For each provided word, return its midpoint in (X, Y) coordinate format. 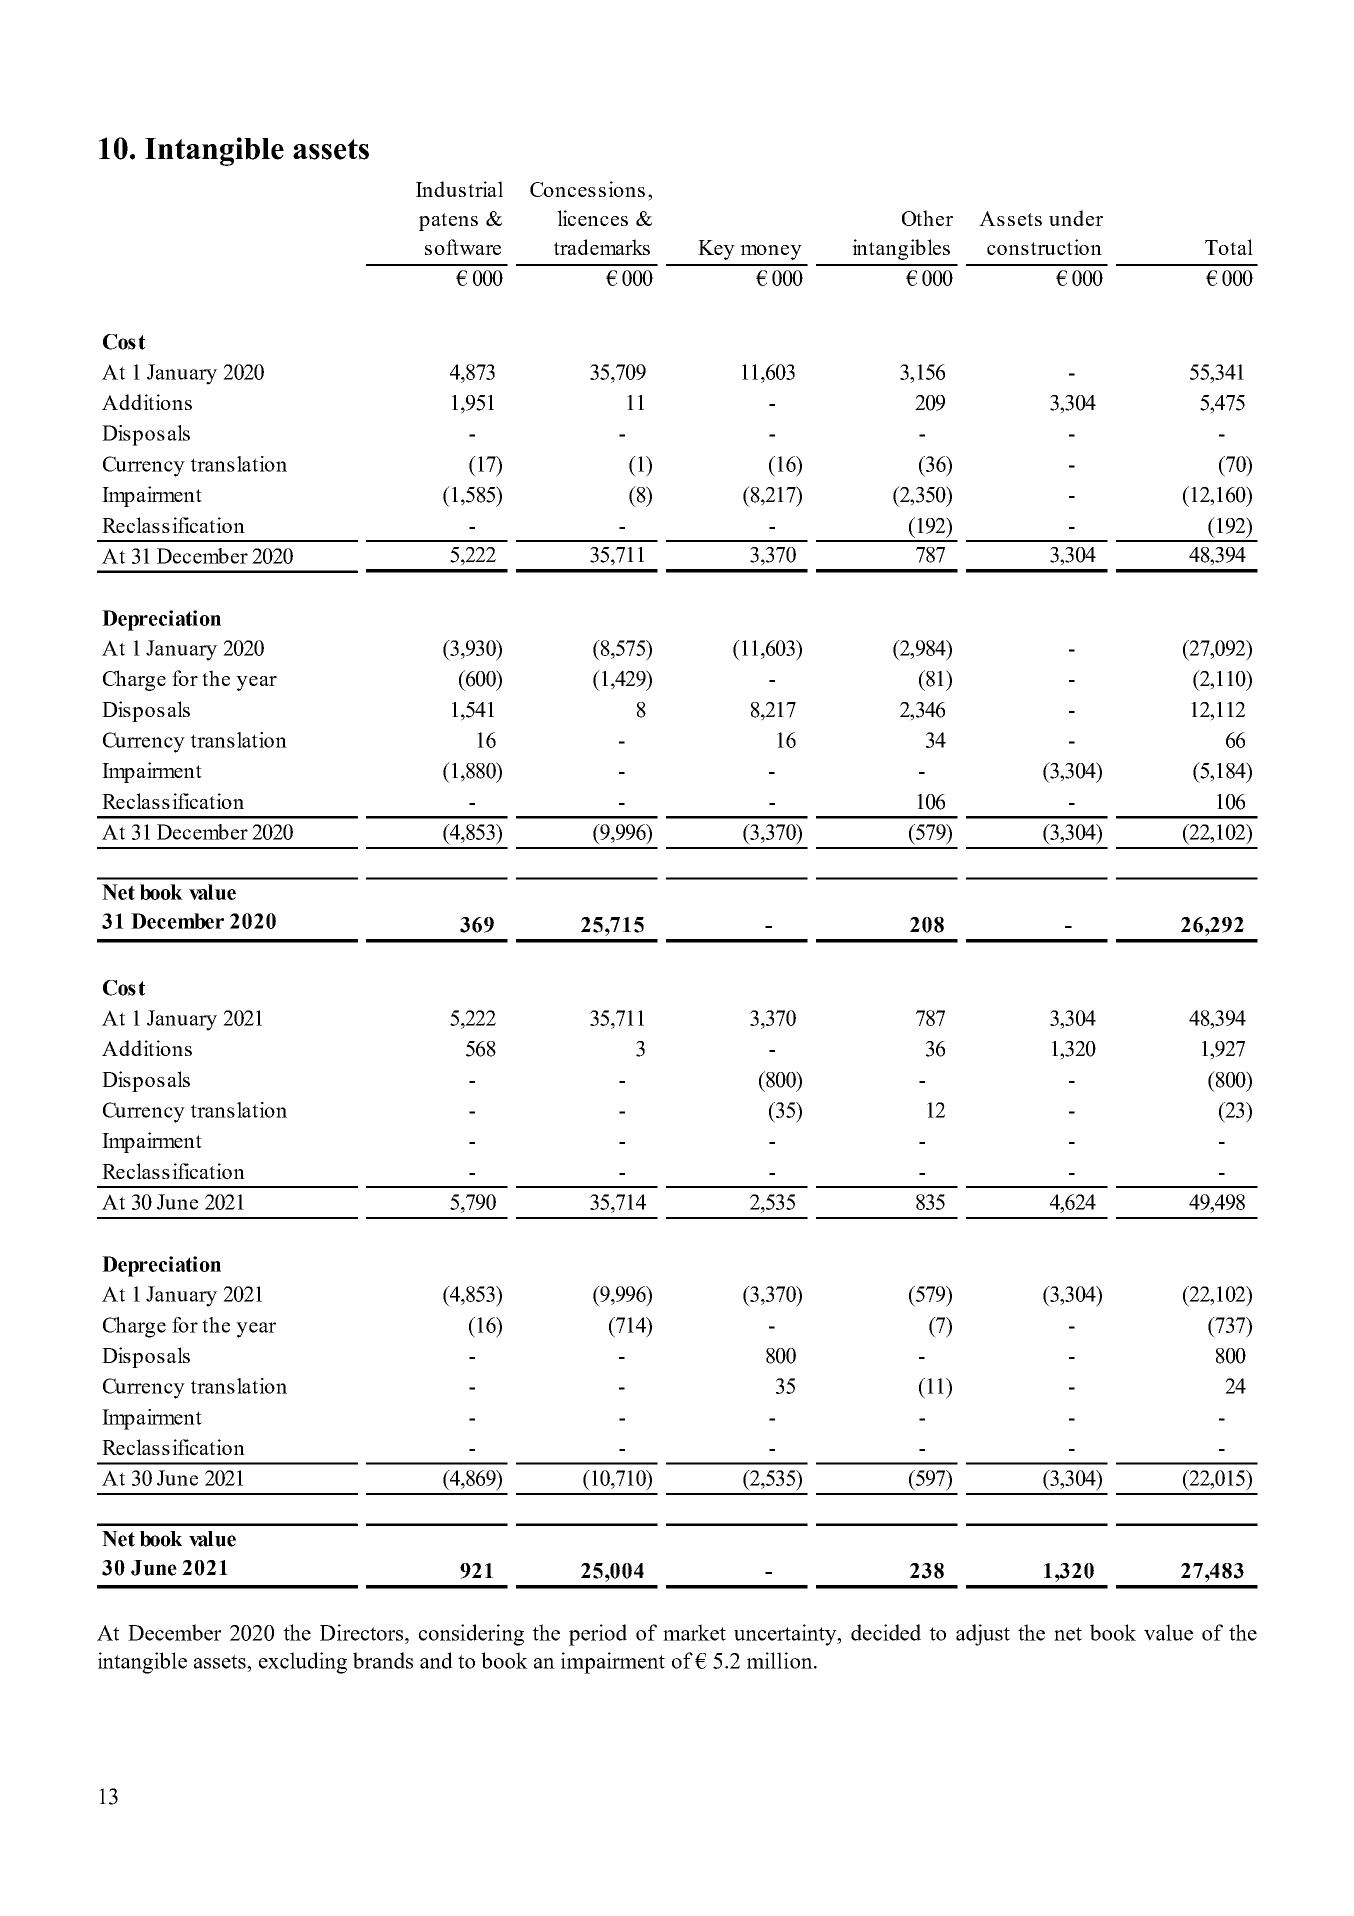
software (463, 247)
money (771, 252)
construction (1044, 247)
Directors (363, 1632)
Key (716, 250)
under (1076, 218)
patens (448, 222)
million (781, 1660)
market (694, 1632)
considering (471, 1635)
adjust (983, 1635)
